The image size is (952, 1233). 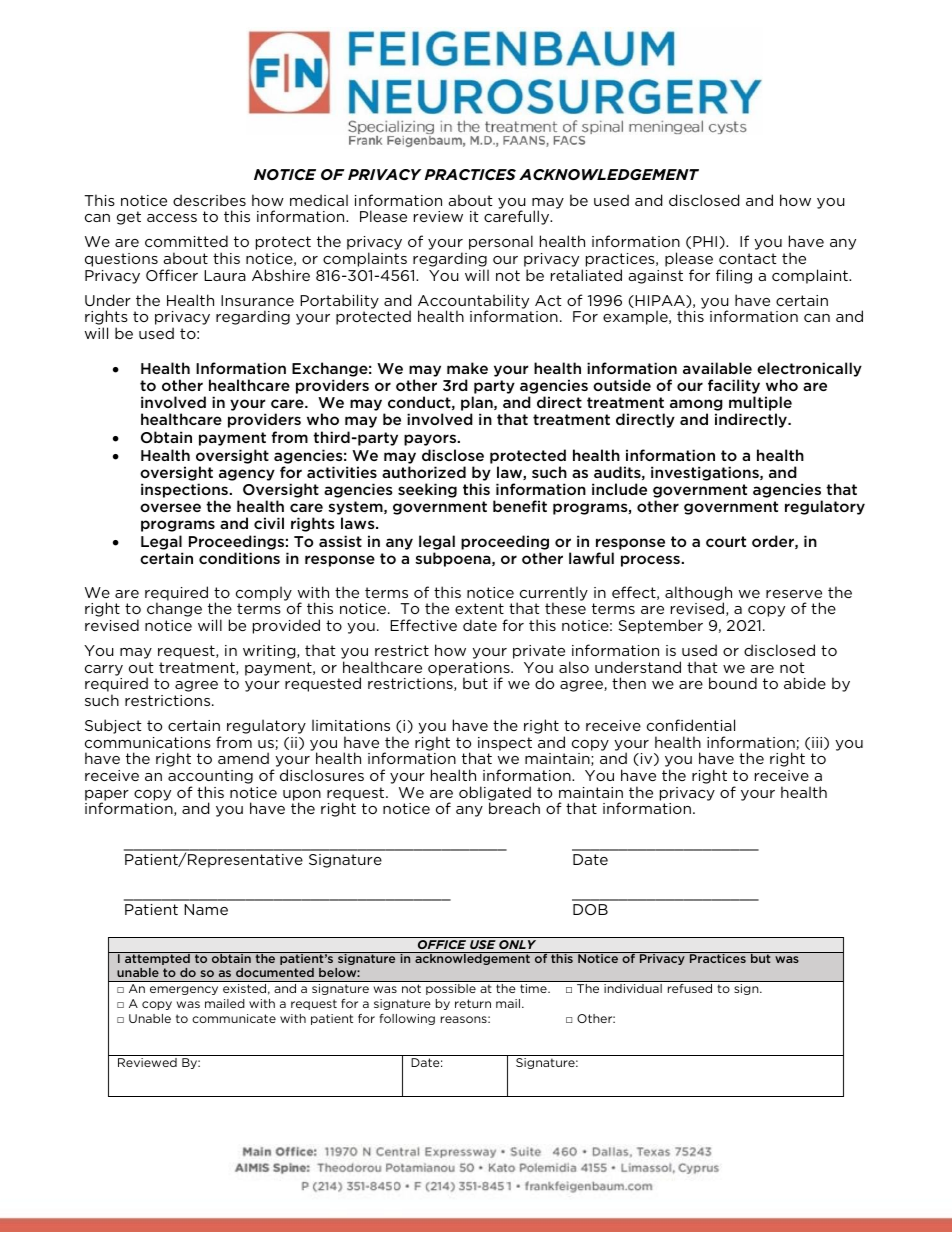 I want to click on PHI, so click(x=705, y=241).
